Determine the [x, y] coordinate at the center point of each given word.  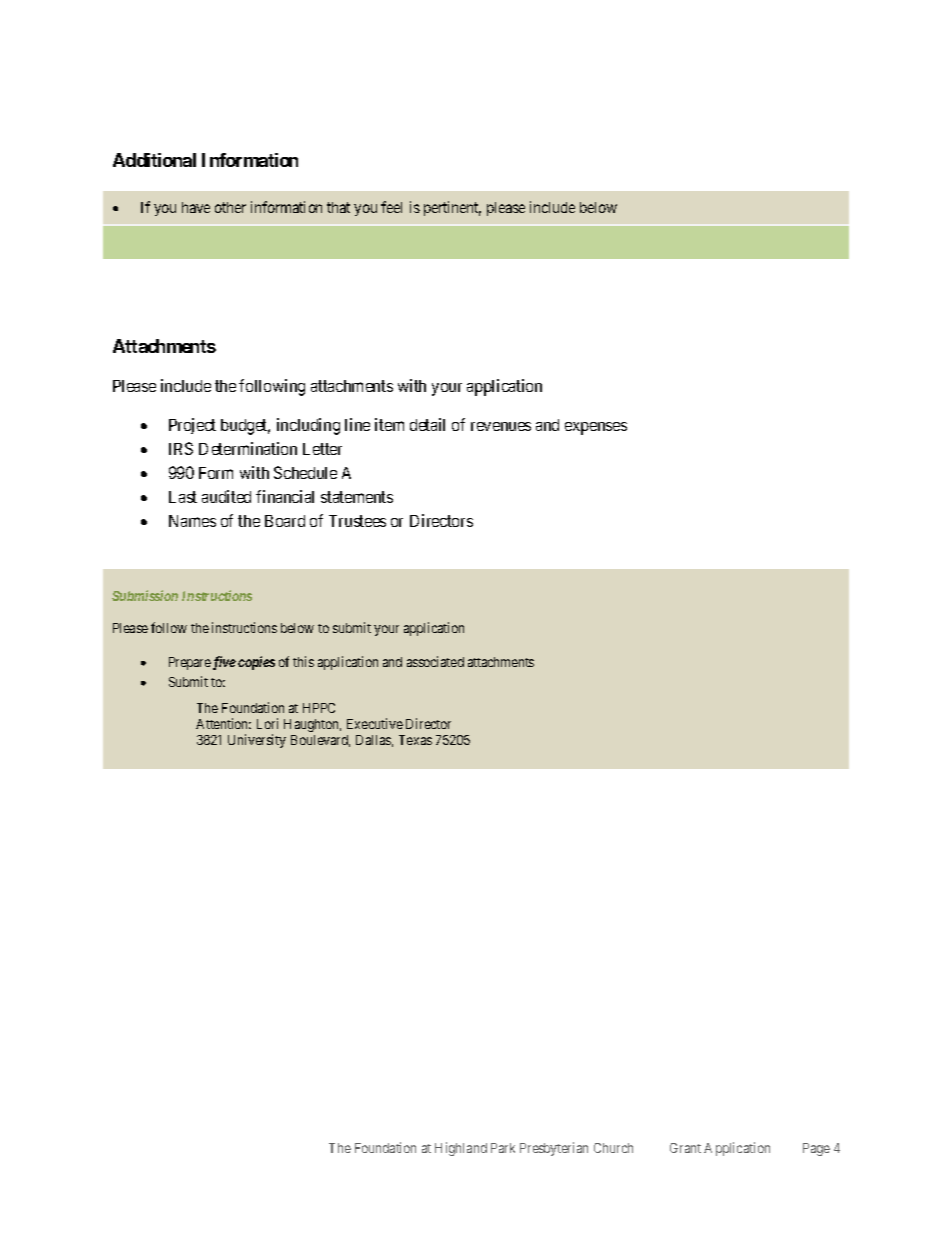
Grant [685, 1148]
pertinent [452, 208]
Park [503, 1148]
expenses [596, 428]
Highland [461, 1149]
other [230, 207]
